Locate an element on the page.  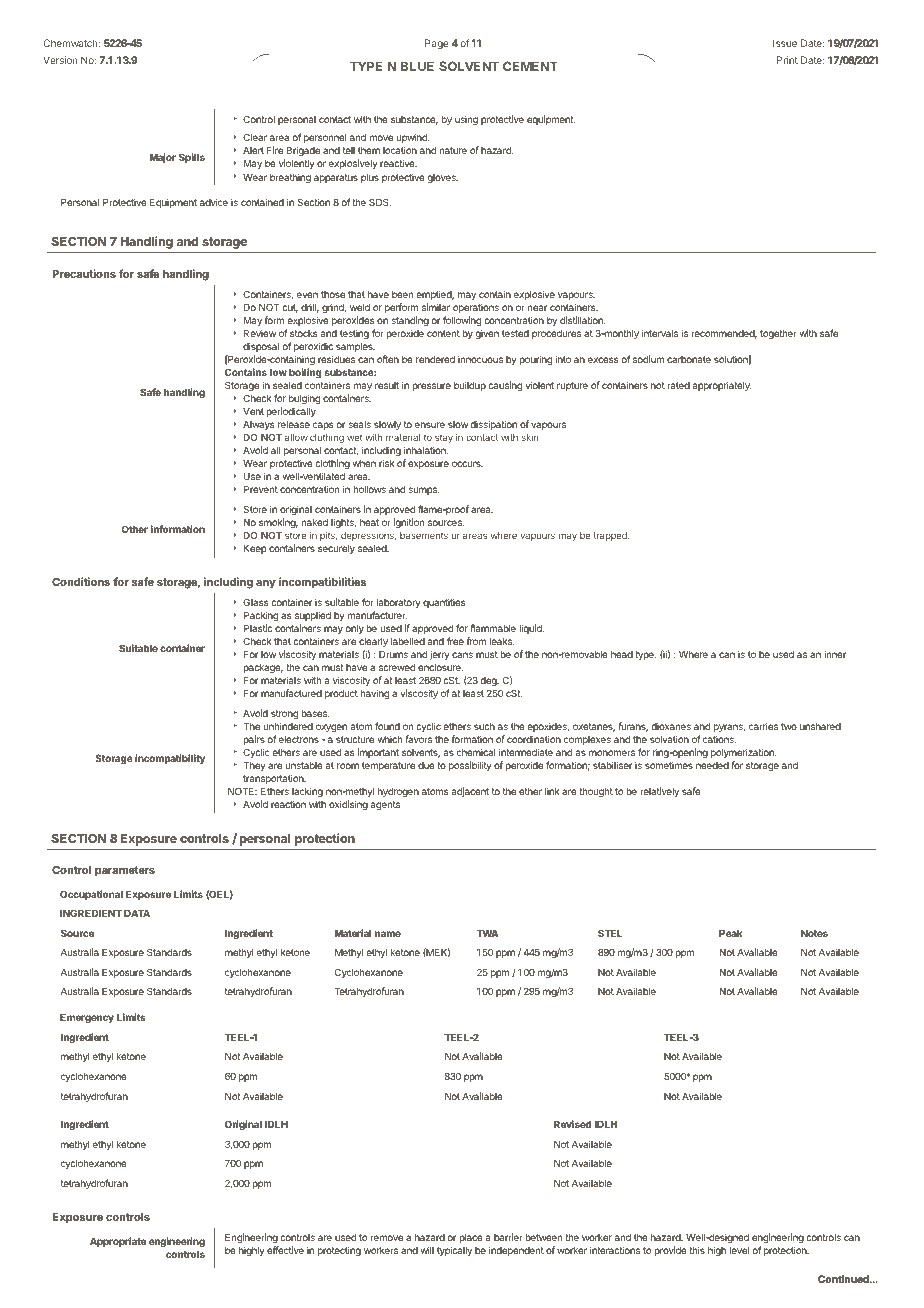
effective is located at coordinates (285, 1250).
